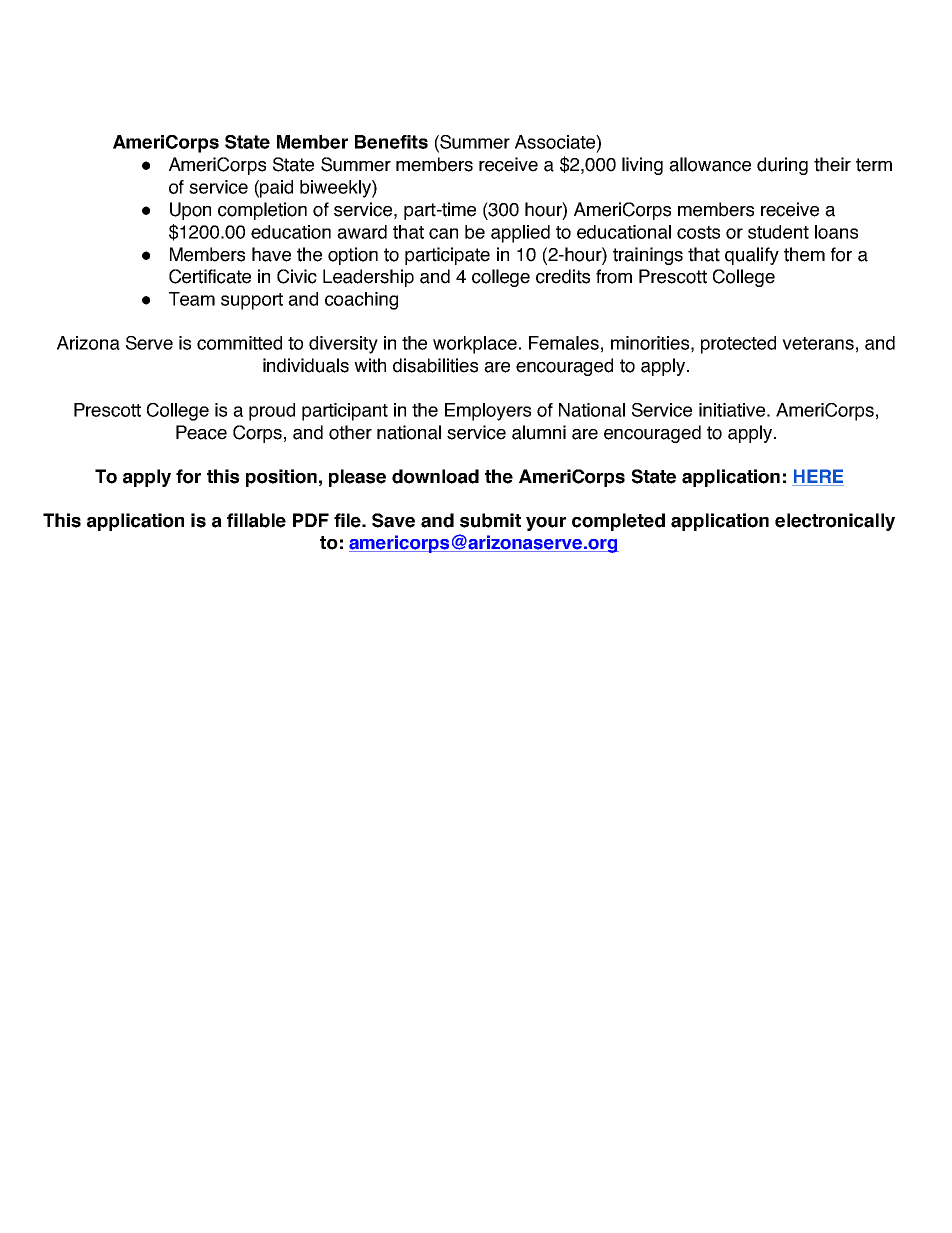  What do you see at coordinates (804, 254) in the screenshot?
I see `them` at bounding box center [804, 254].
